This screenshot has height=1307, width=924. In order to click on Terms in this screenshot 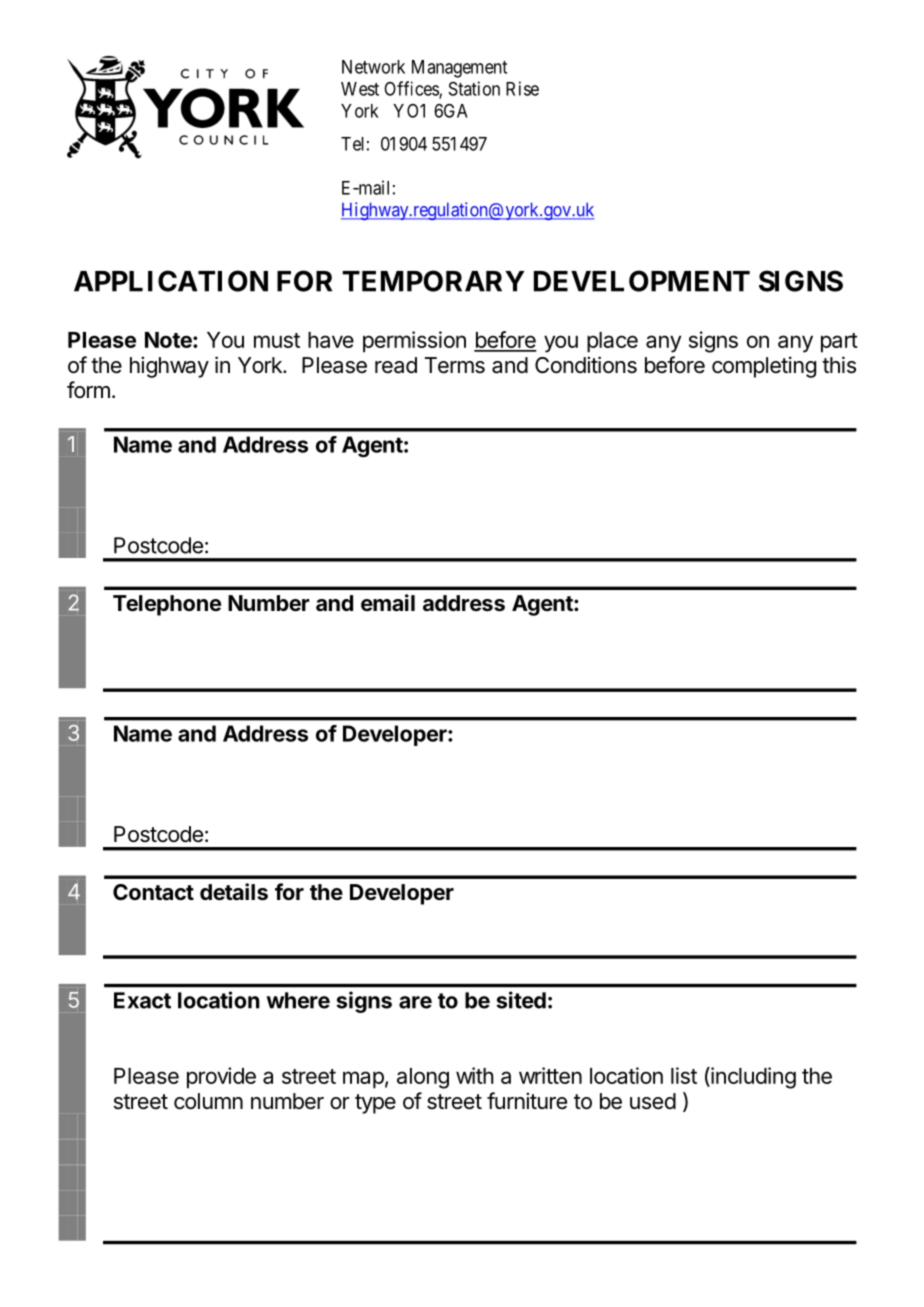, I will do `click(455, 365)`.
